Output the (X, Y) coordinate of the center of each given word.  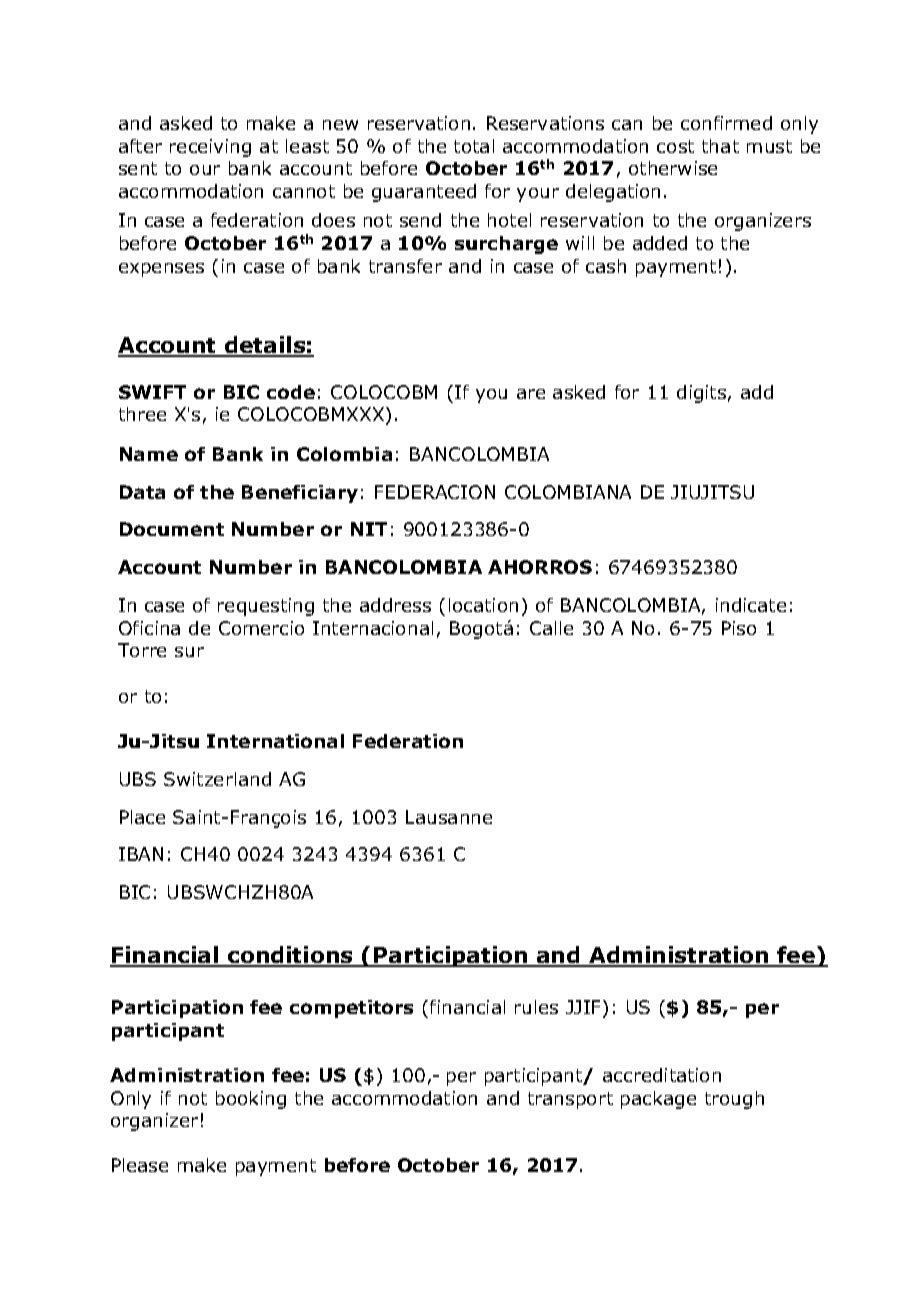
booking (251, 1100)
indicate (751, 605)
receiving (210, 148)
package (658, 1100)
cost (675, 146)
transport (570, 1100)
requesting (266, 607)
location (483, 605)
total (474, 146)
